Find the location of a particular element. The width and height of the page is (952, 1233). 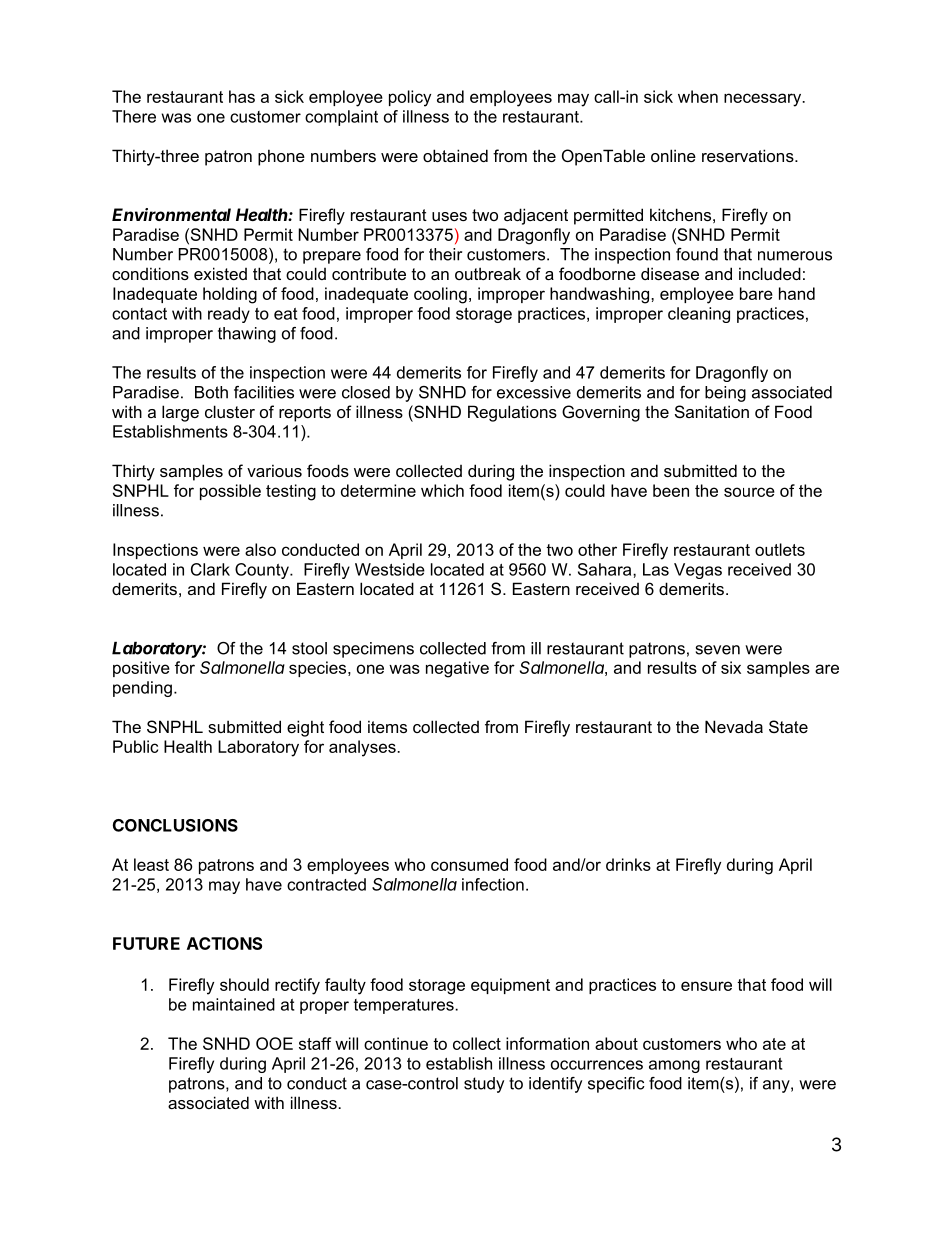

Vegas is located at coordinates (698, 571).
